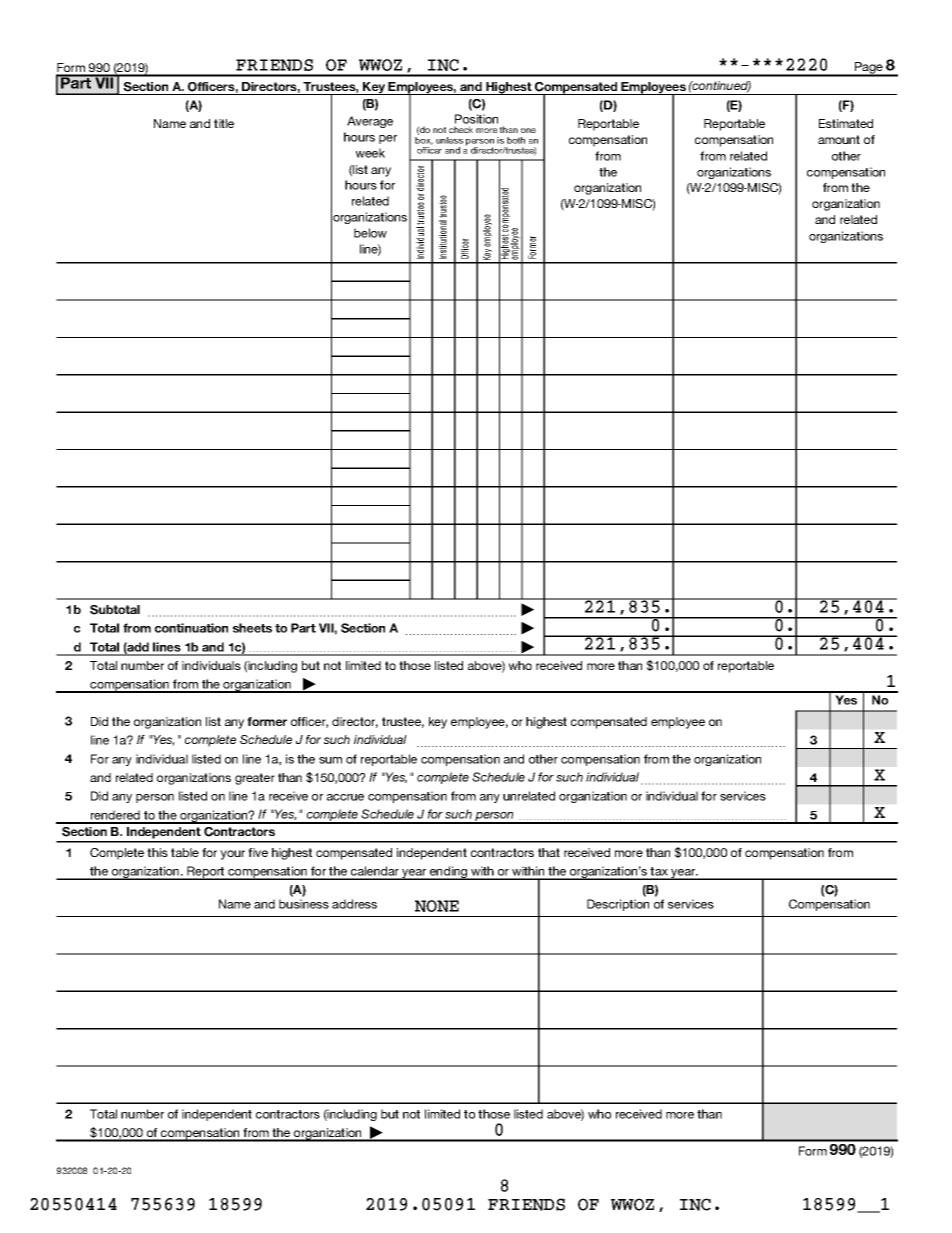 The height and width of the screenshot is (1233, 952). I want to click on amount, so click(839, 139).
